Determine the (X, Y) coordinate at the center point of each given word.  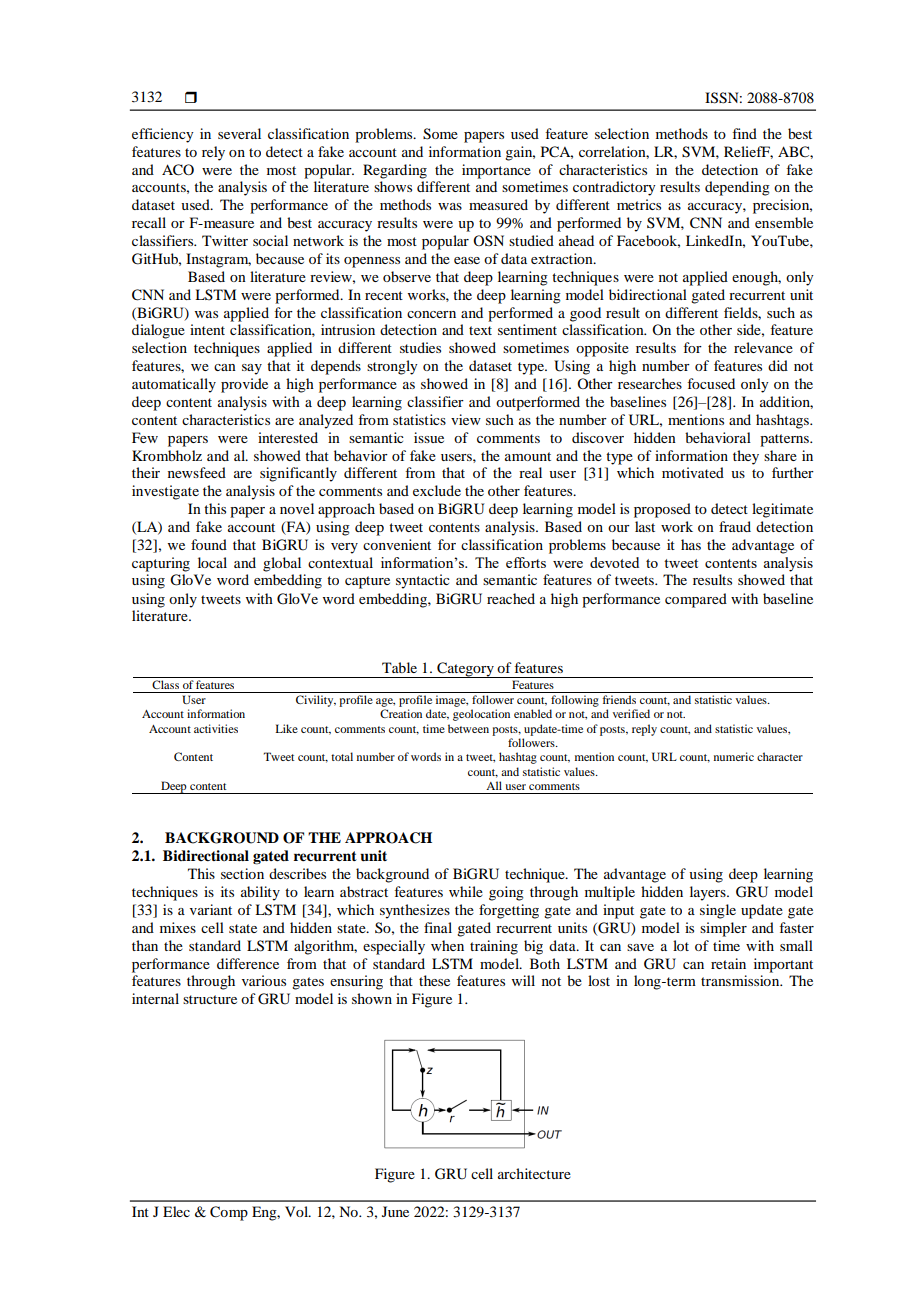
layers (709, 893)
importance (496, 171)
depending (737, 188)
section (242, 873)
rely (213, 153)
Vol (298, 1211)
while (466, 891)
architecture (534, 1173)
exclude (437, 490)
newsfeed (197, 472)
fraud (735, 526)
